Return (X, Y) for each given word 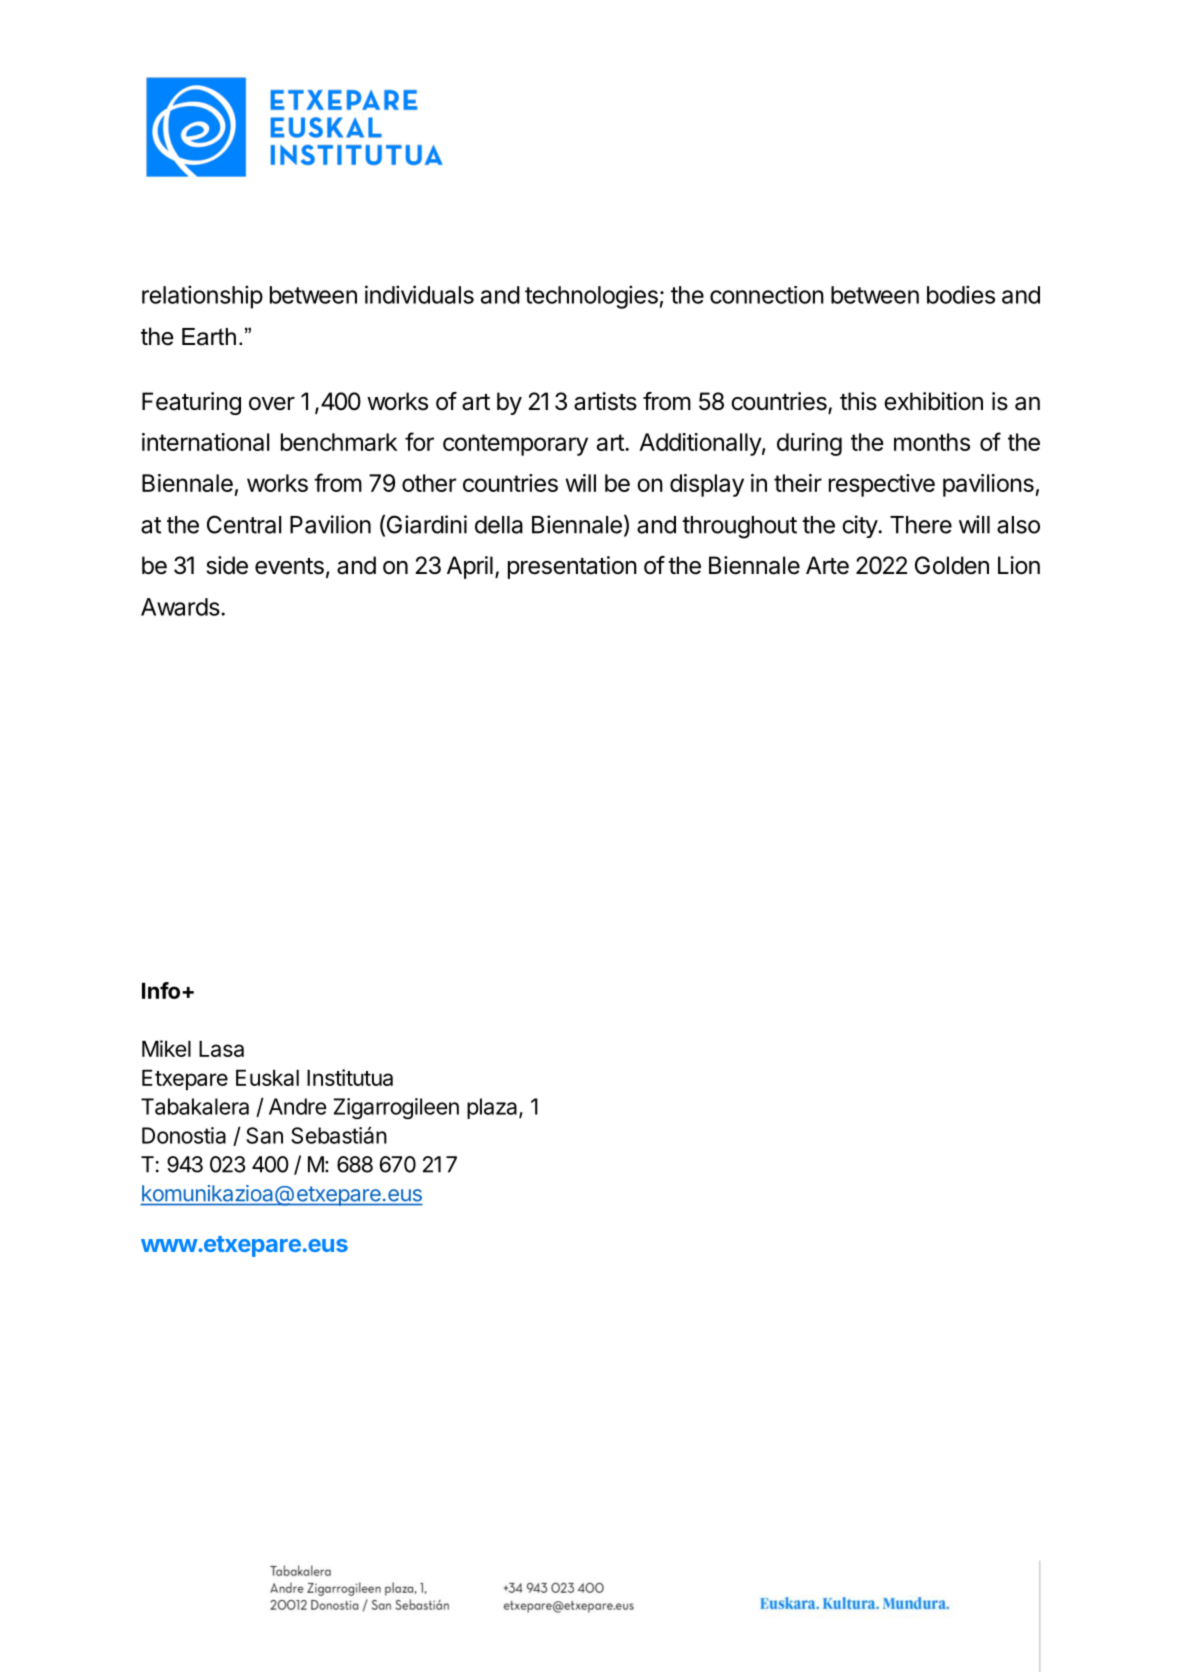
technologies (591, 297)
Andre (298, 1106)
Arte (827, 565)
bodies (961, 294)
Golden (952, 565)
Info (162, 990)
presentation (572, 567)
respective (882, 485)
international (205, 442)
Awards (180, 607)
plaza (493, 1108)
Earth (209, 337)
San (264, 1135)
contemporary (515, 445)
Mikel (166, 1048)
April (470, 567)
